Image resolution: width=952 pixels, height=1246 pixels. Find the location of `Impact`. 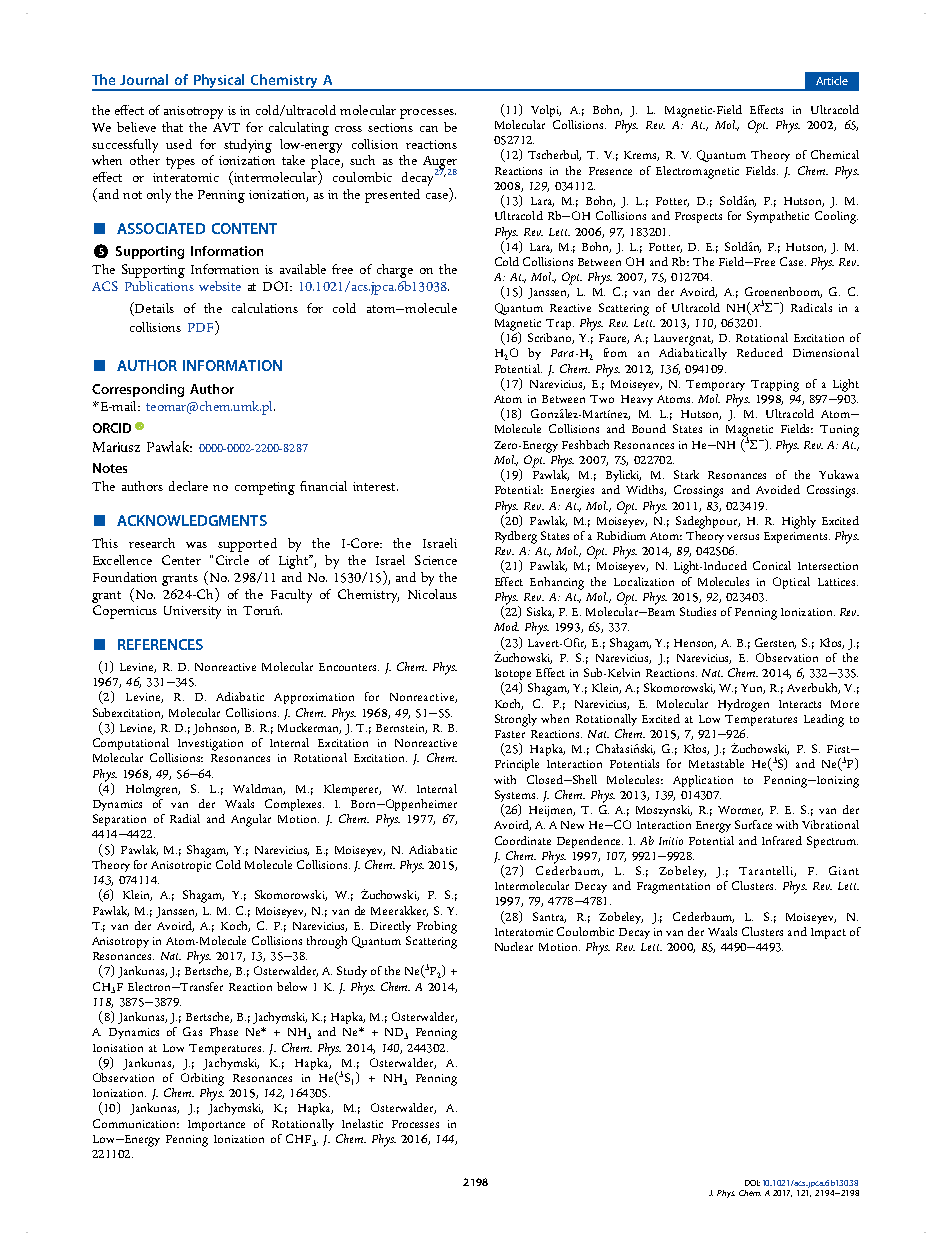

Impact is located at coordinates (828, 933).
